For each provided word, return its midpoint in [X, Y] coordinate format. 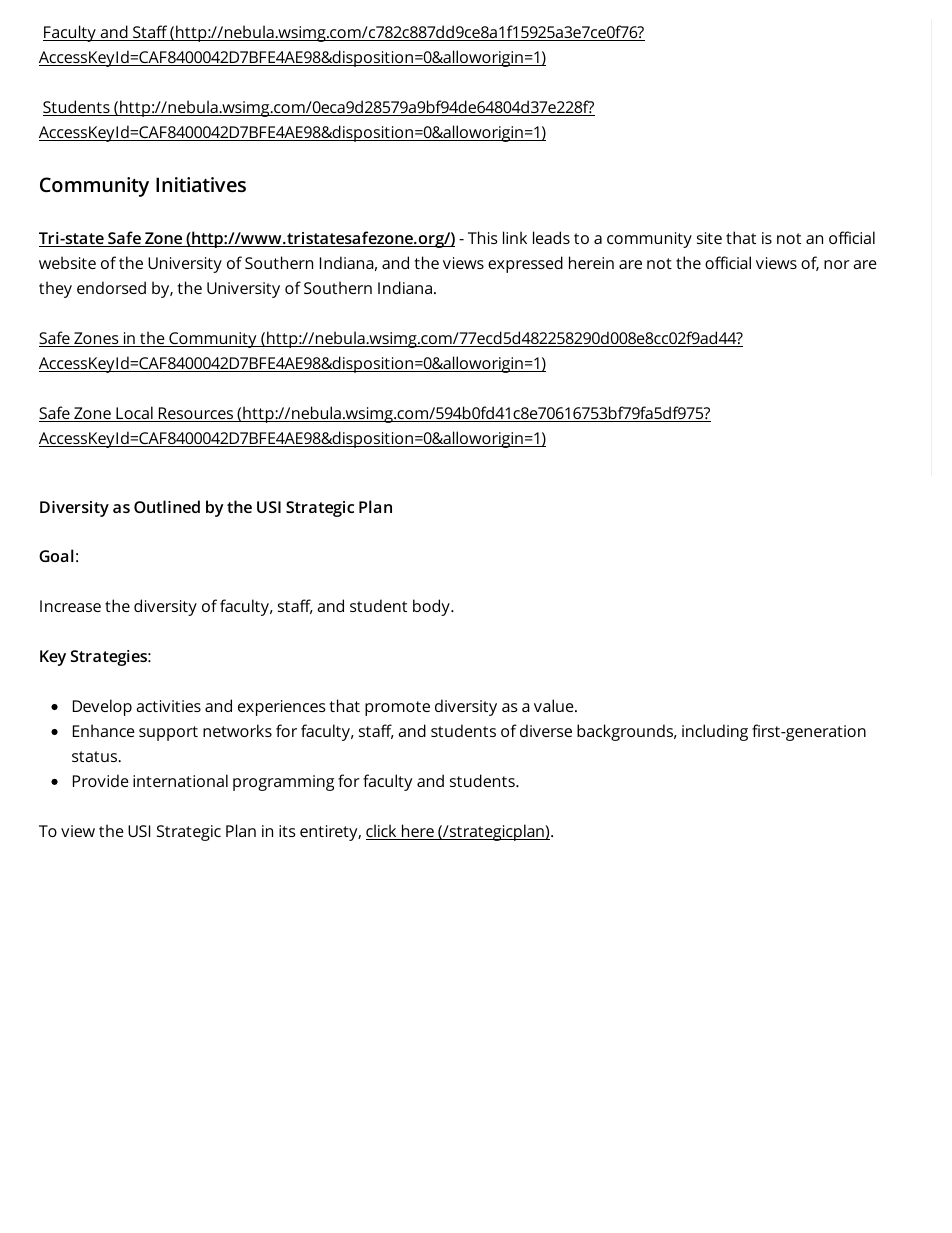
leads [551, 237]
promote [397, 708]
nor [837, 264]
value [555, 705]
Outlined [167, 506]
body [432, 607]
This [483, 237]
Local [134, 414]
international [180, 780]
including [715, 732]
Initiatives [201, 184]
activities [168, 706]
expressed [525, 264]
